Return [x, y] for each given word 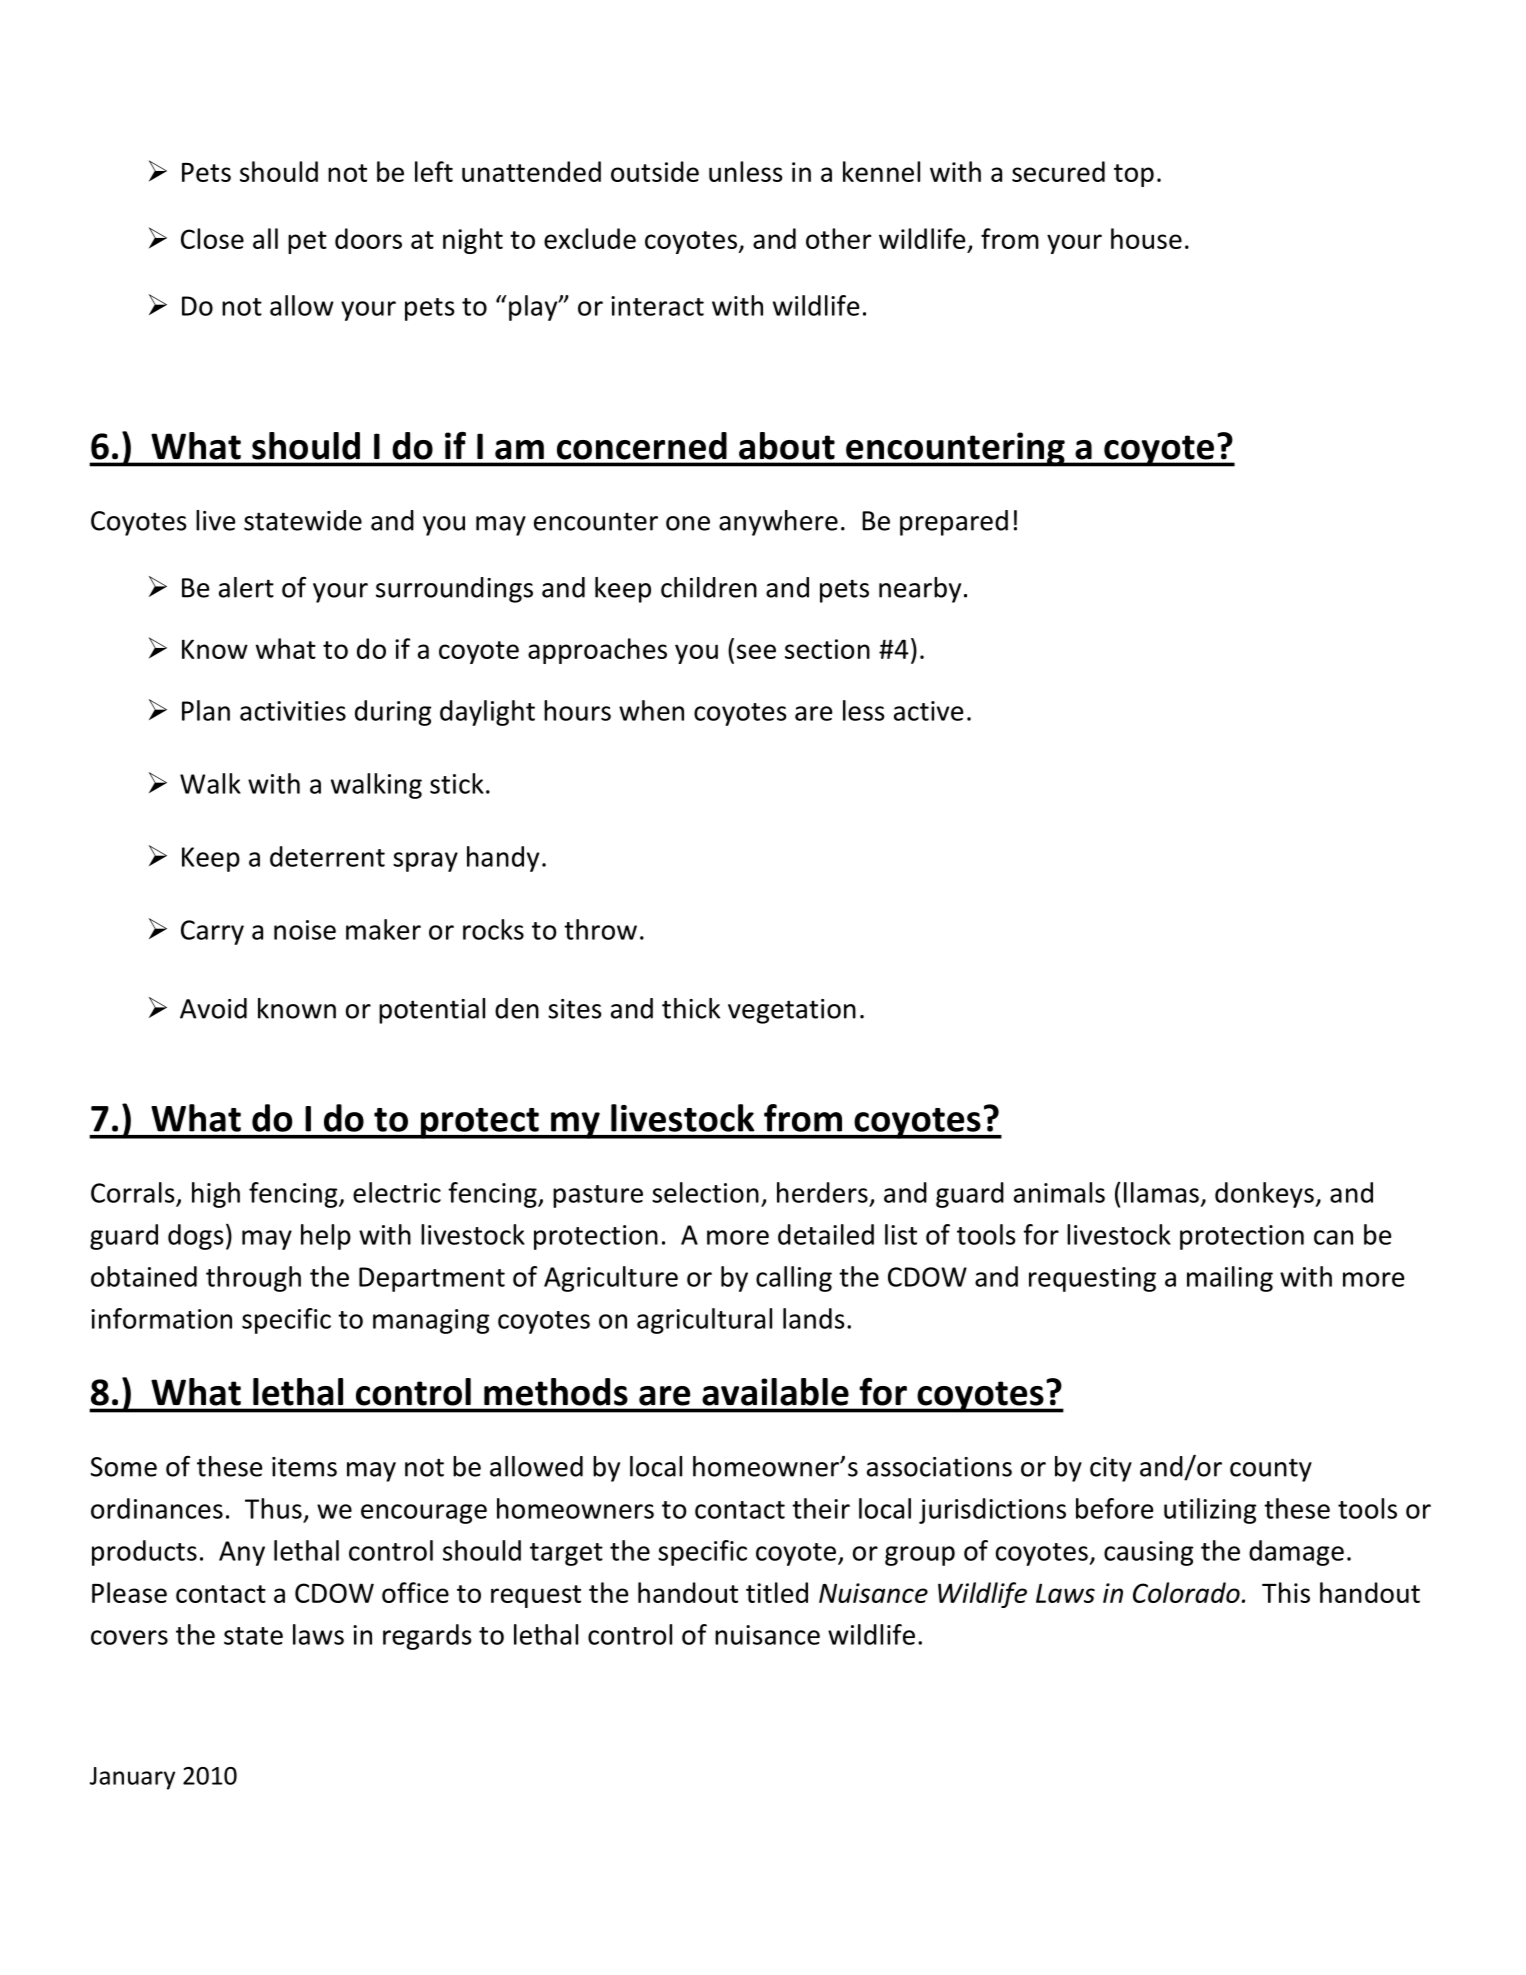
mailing [1230, 1279]
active [929, 711]
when [651, 710]
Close [212, 238]
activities [293, 711]
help [326, 1237]
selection [705, 1192]
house [1146, 238]
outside [655, 171]
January [132, 1778]
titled [777, 1592]
